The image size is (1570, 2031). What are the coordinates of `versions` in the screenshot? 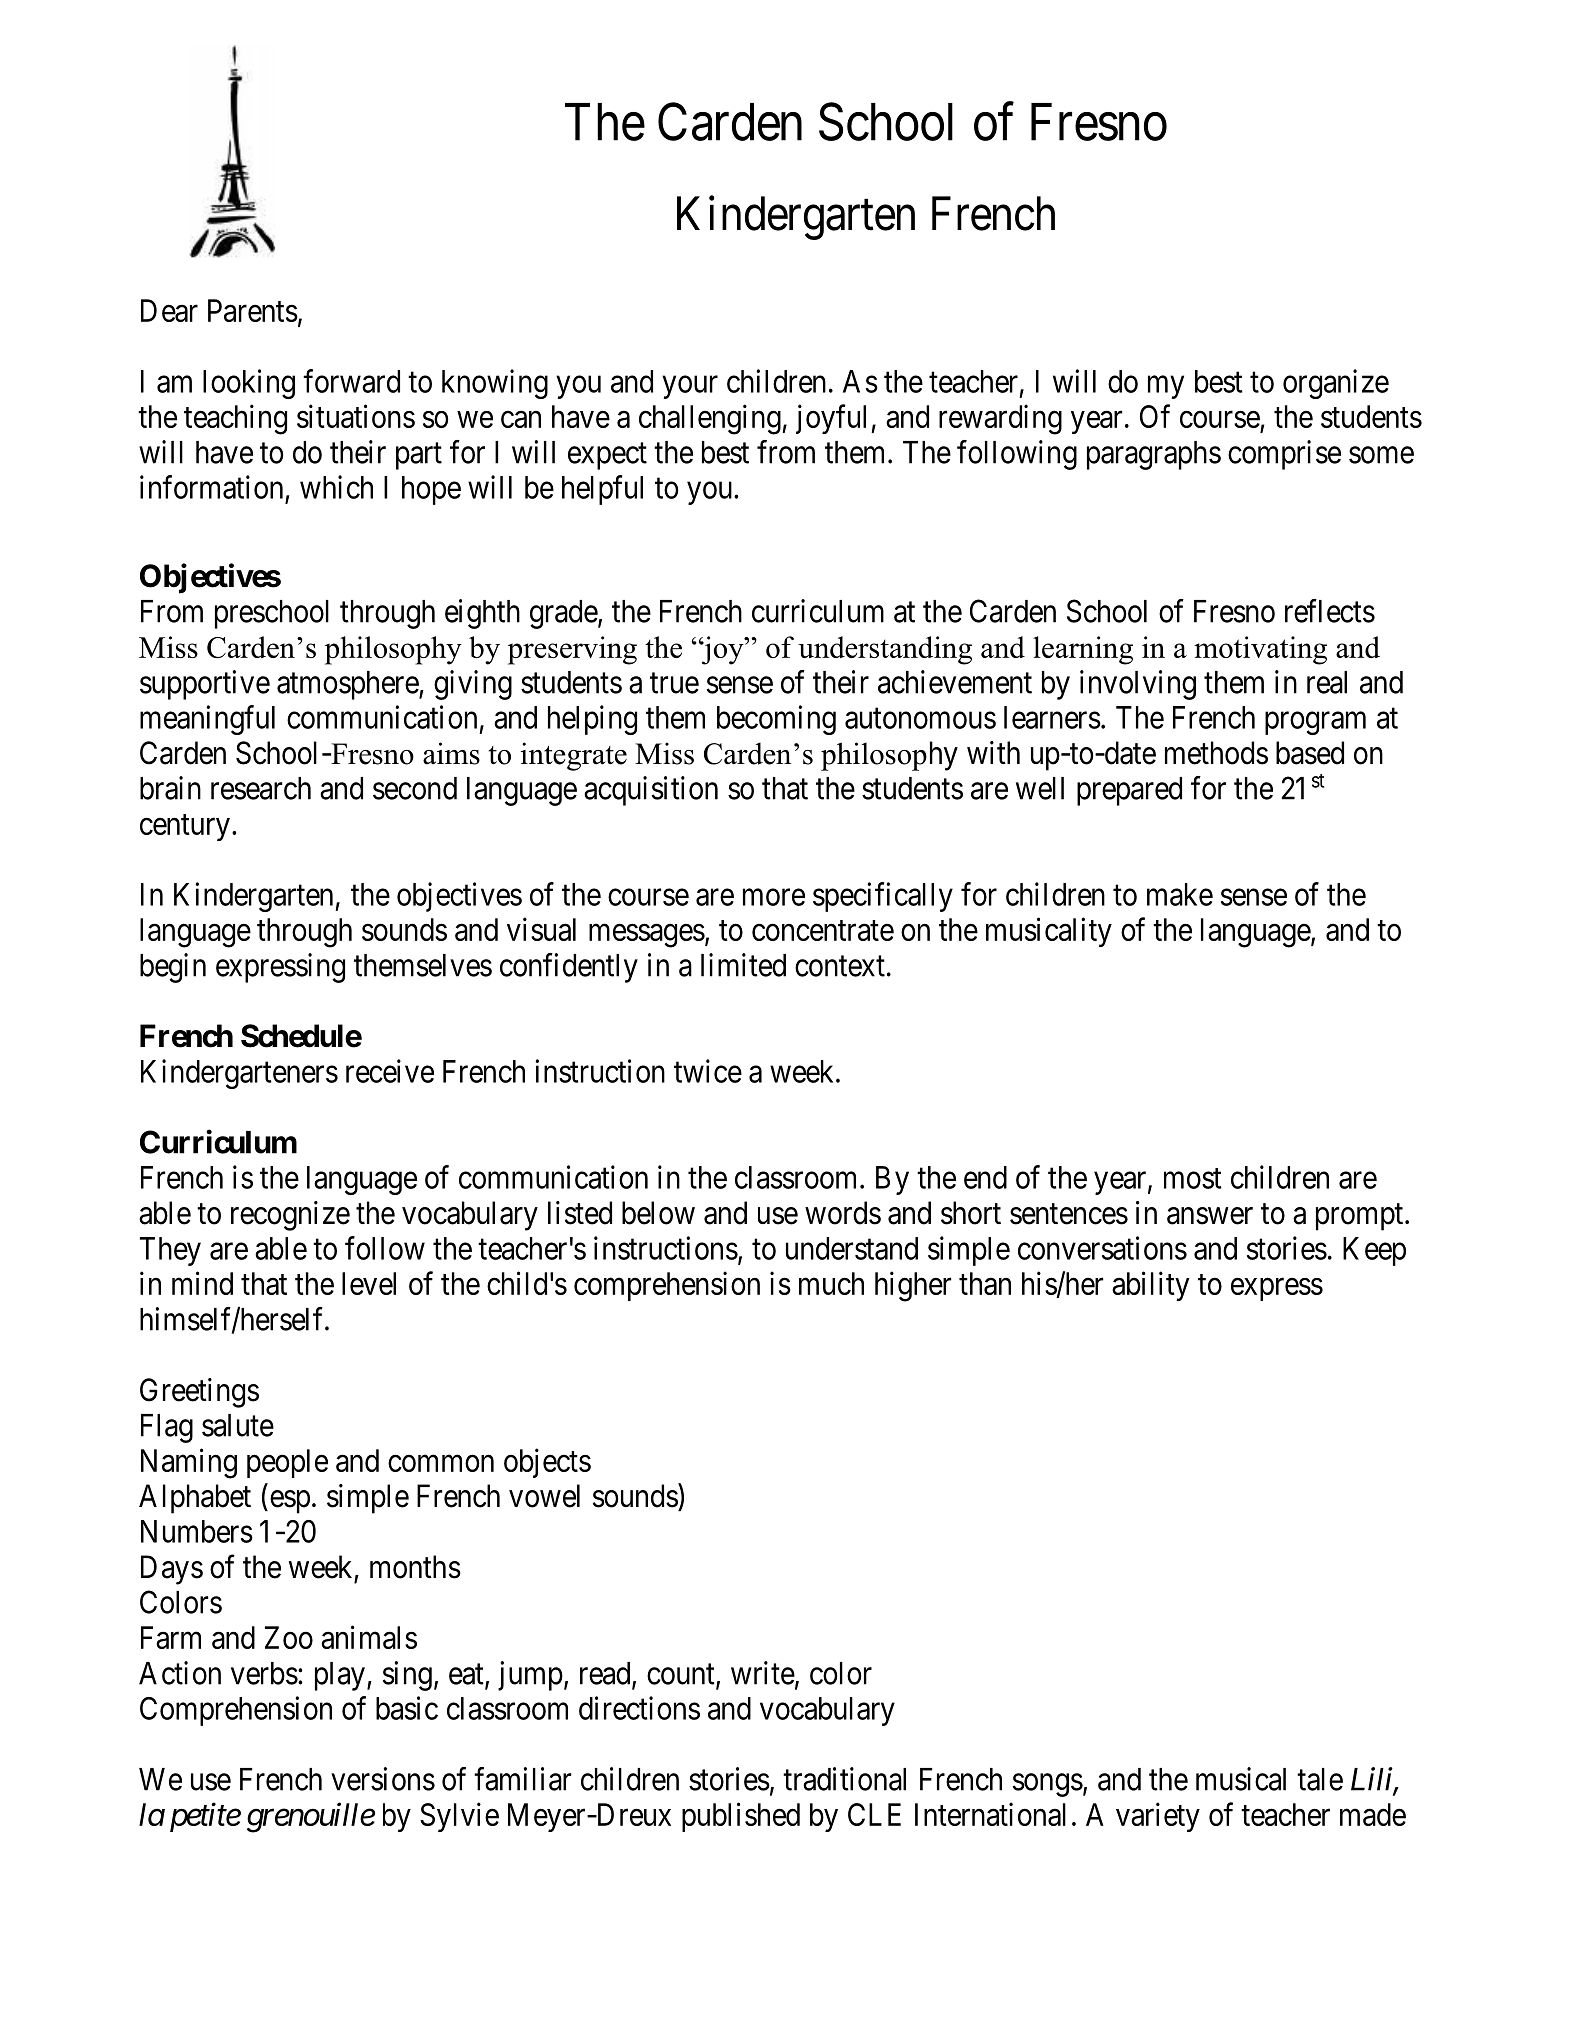 It's located at (383, 1779).
